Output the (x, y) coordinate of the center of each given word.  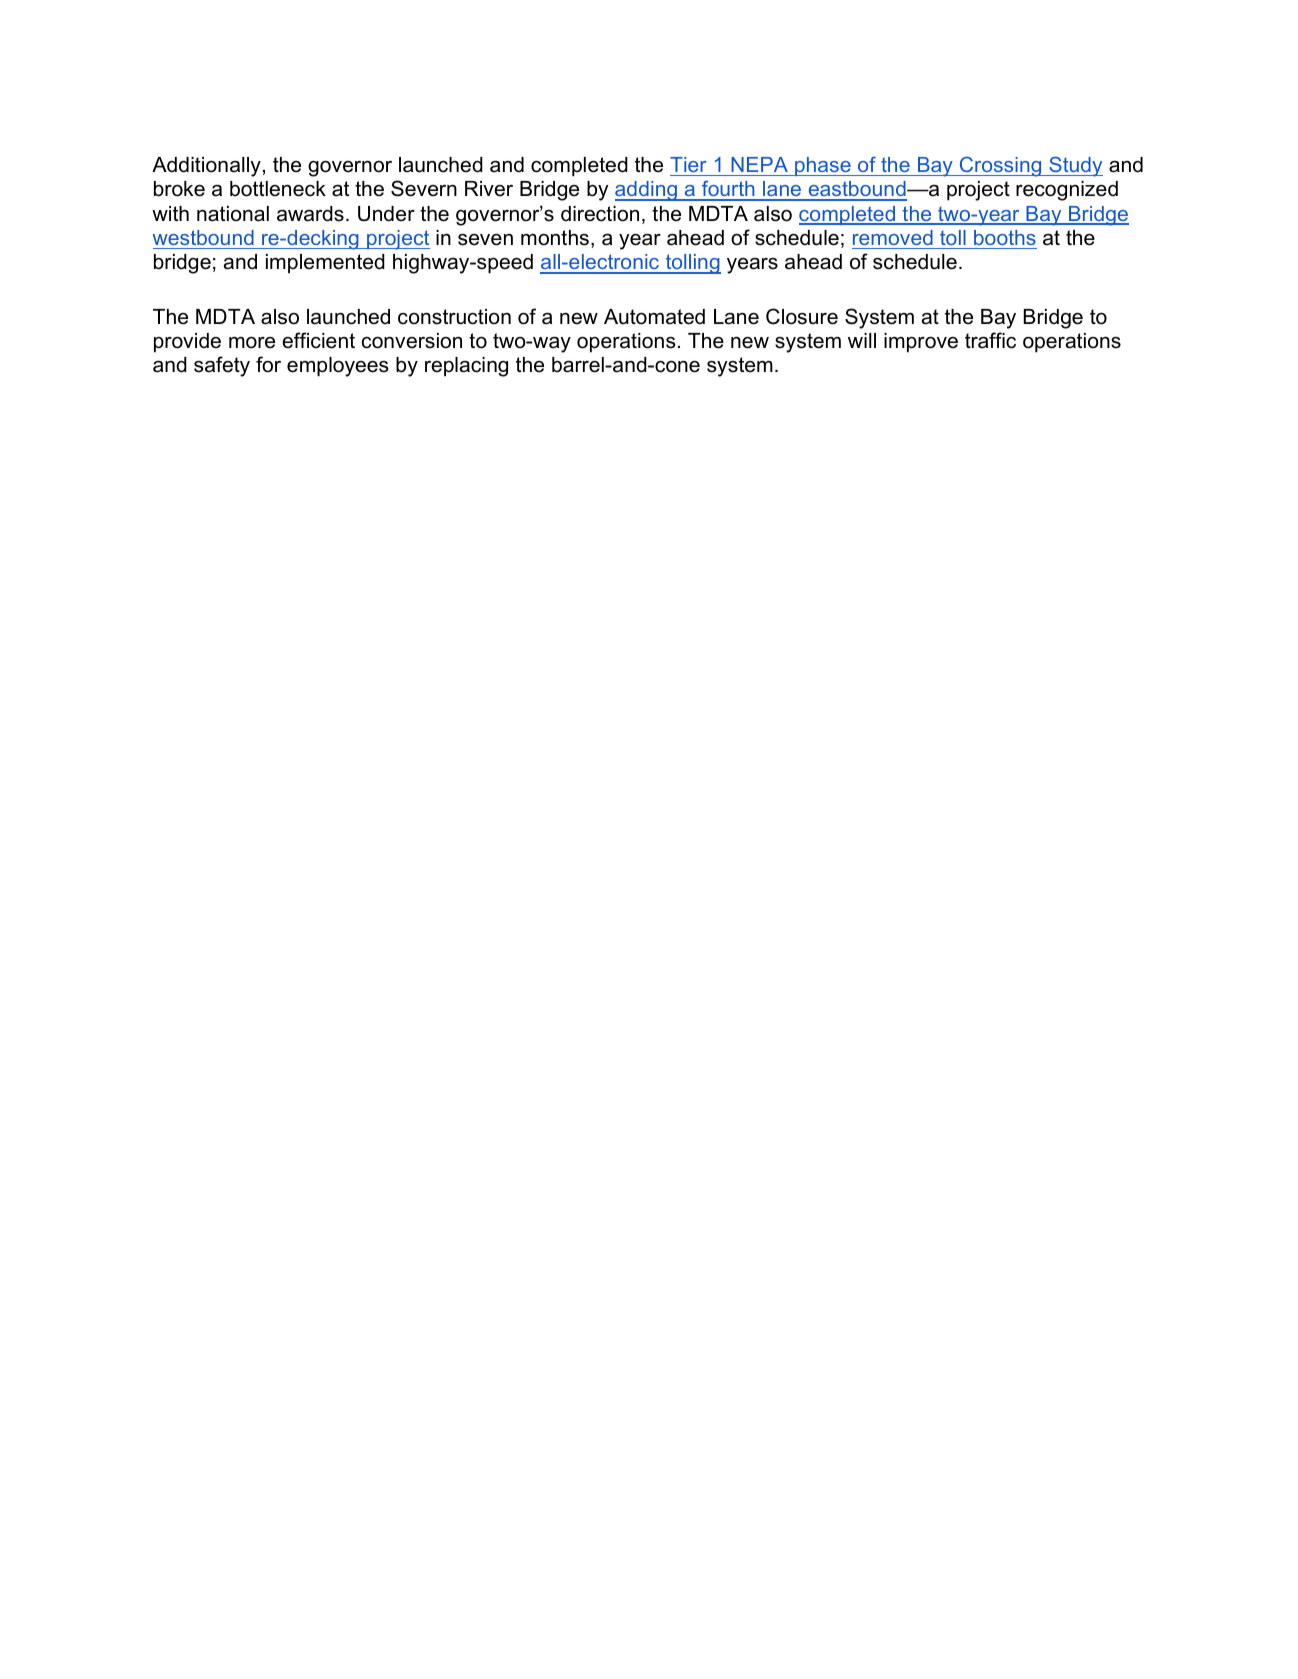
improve (921, 342)
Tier (688, 164)
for (268, 364)
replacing (466, 367)
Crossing (1001, 166)
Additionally (206, 167)
